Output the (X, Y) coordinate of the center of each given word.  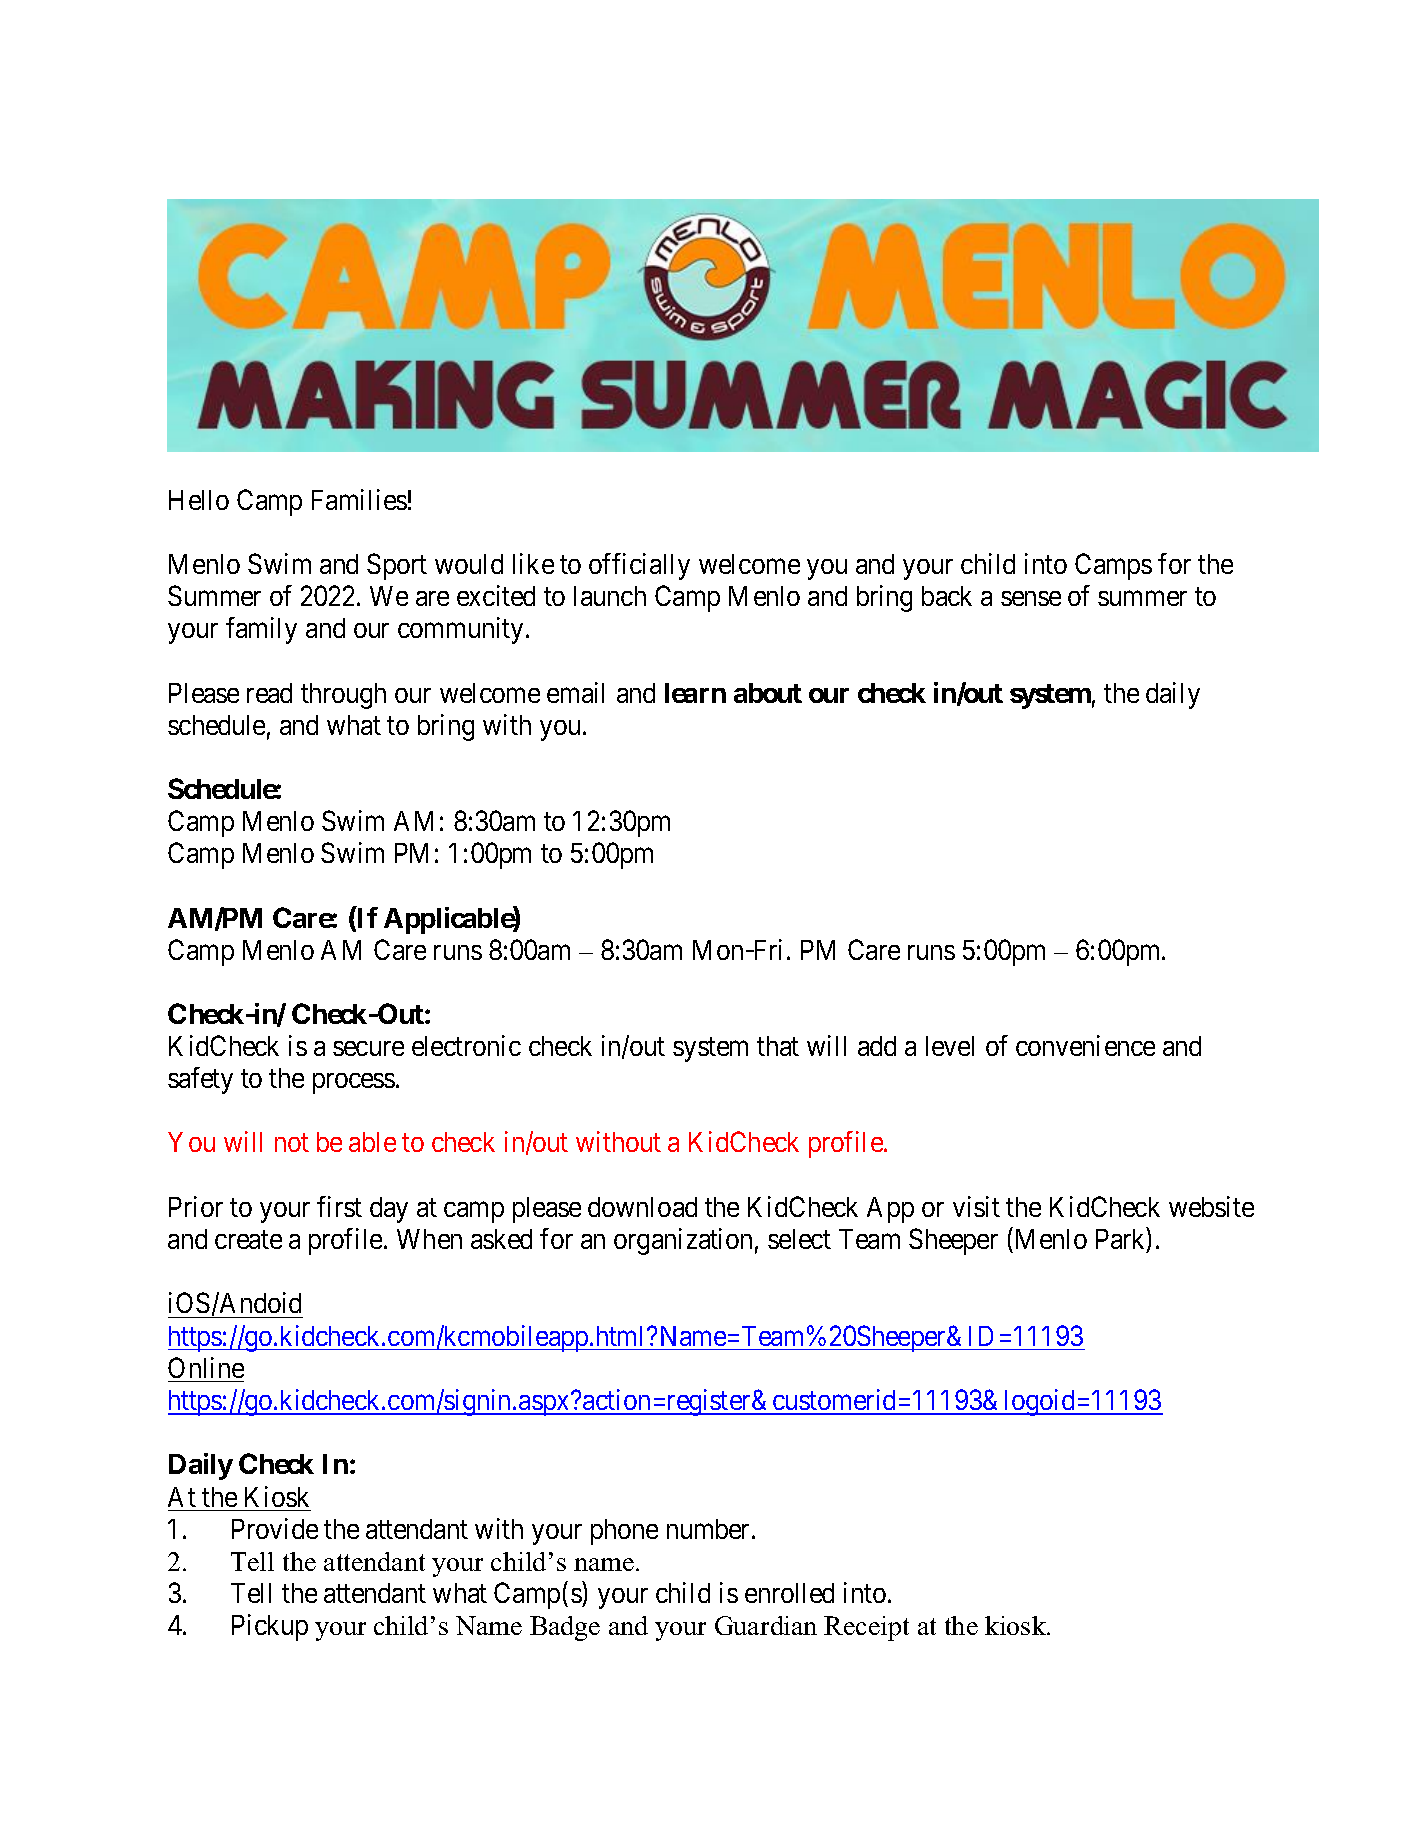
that (778, 1046)
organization (683, 1241)
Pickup (270, 1627)
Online (206, 1367)
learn (695, 693)
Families (359, 499)
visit (976, 1206)
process (354, 1084)
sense (1031, 598)
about (768, 693)
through (343, 696)
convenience (1085, 1045)
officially (639, 566)
